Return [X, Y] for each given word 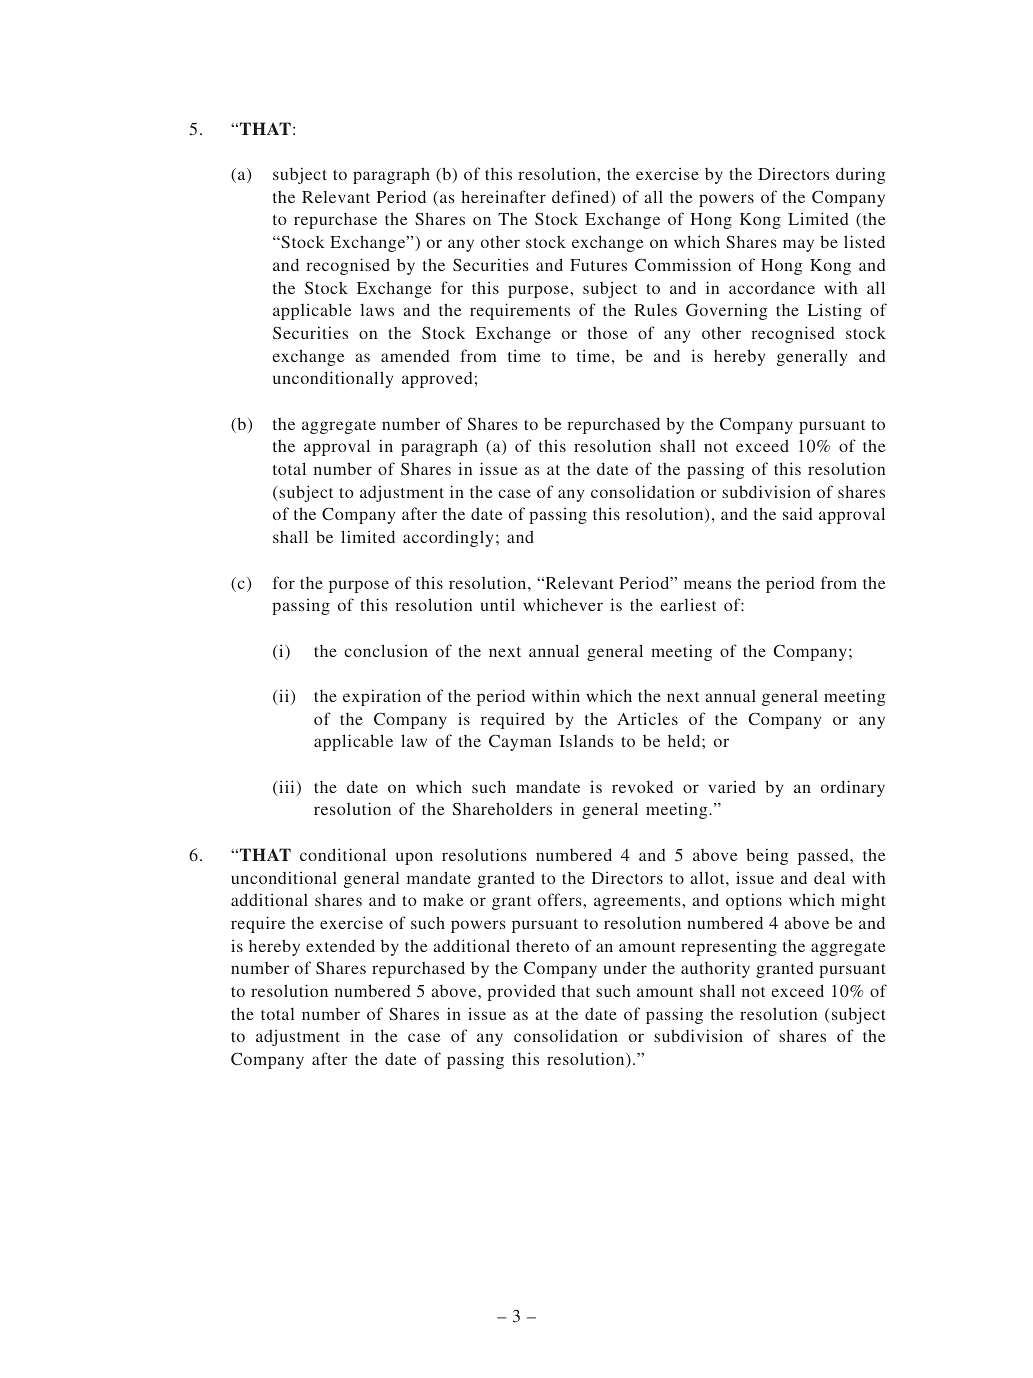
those [608, 333]
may [798, 245]
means [707, 584]
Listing [835, 311]
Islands [586, 740]
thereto [542, 946]
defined [582, 198]
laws [377, 310]
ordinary [853, 788]
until [498, 604]
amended [415, 355]
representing [729, 947]
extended [340, 945]
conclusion [386, 650]
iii [287, 788]
